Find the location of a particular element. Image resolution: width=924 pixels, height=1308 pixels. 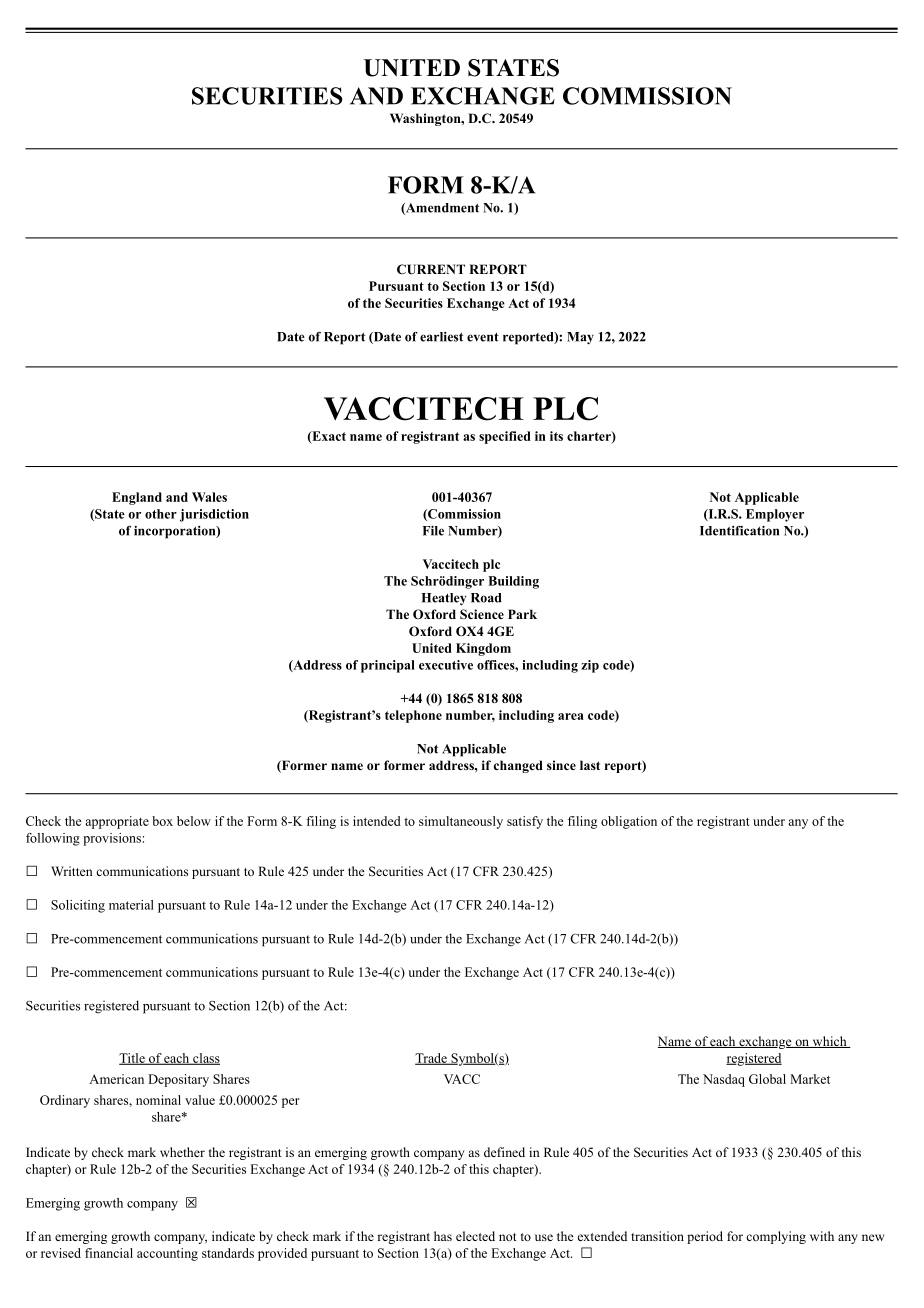

accounting is located at coordinates (167, 1254).
